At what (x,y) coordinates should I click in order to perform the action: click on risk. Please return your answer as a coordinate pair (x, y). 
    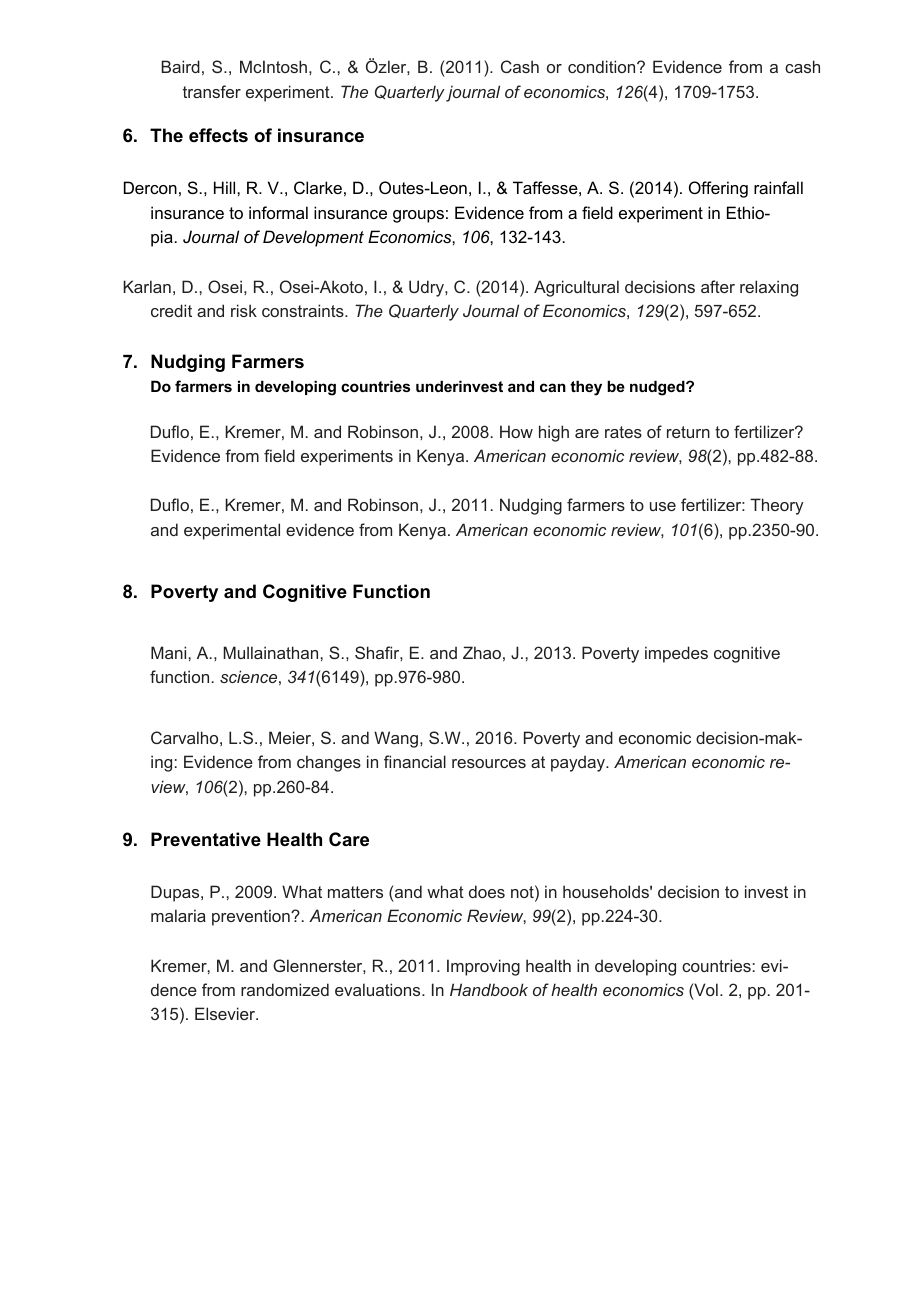
    Looking at the image, I should click on (244, 310).
